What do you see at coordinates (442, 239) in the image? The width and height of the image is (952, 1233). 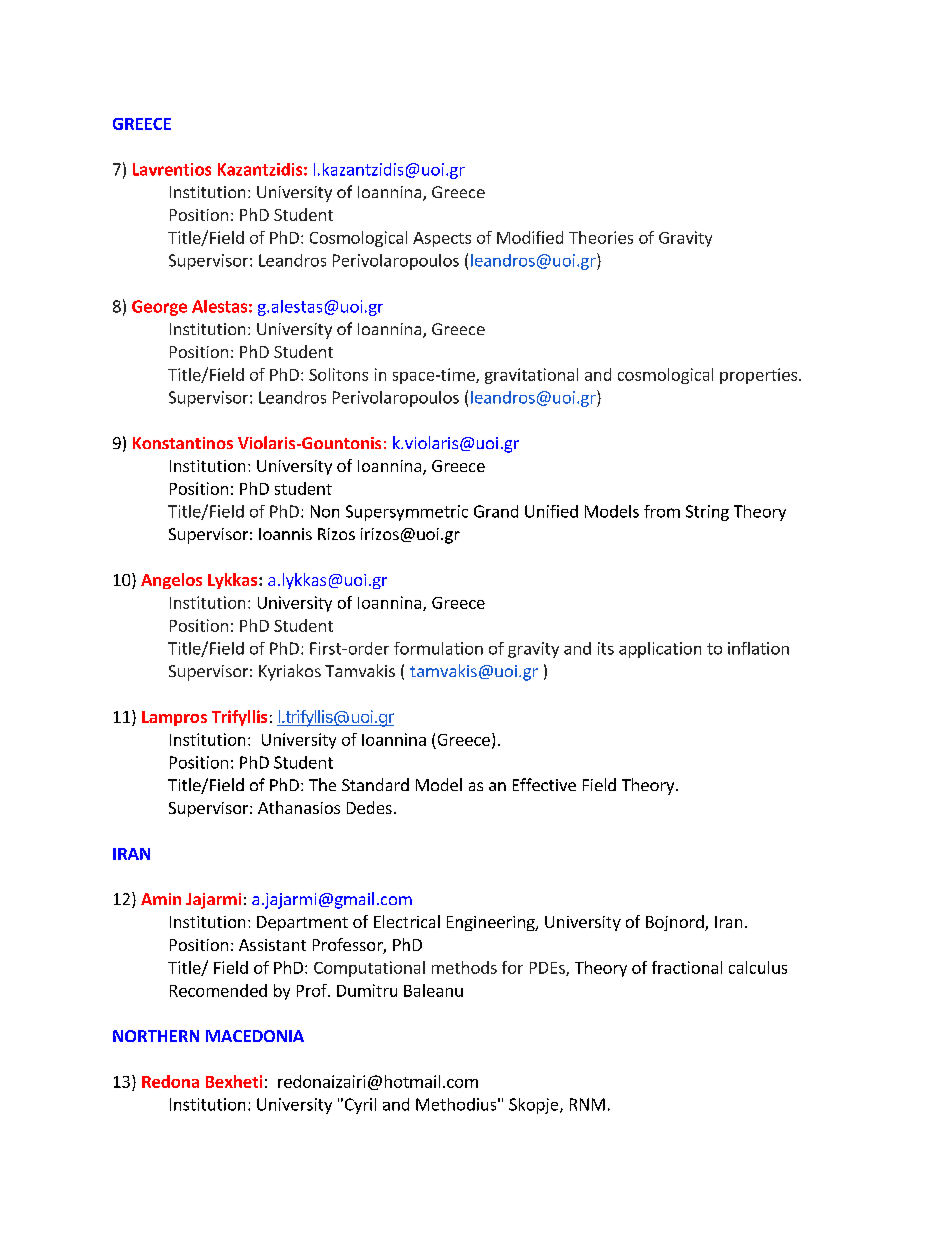 I see `Aspects` at bounding box center [442, 239].
